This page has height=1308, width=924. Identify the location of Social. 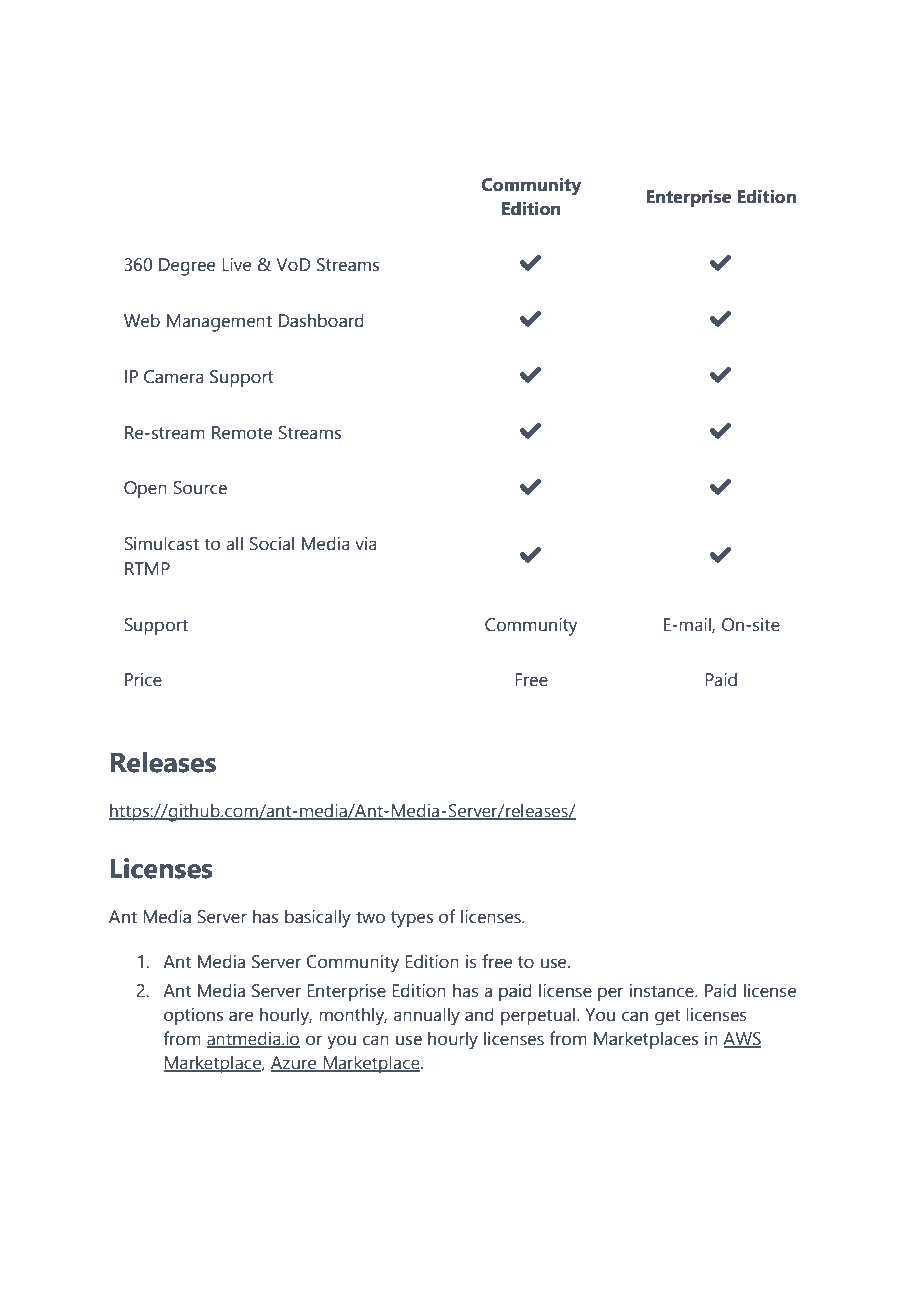
(271, 543).
